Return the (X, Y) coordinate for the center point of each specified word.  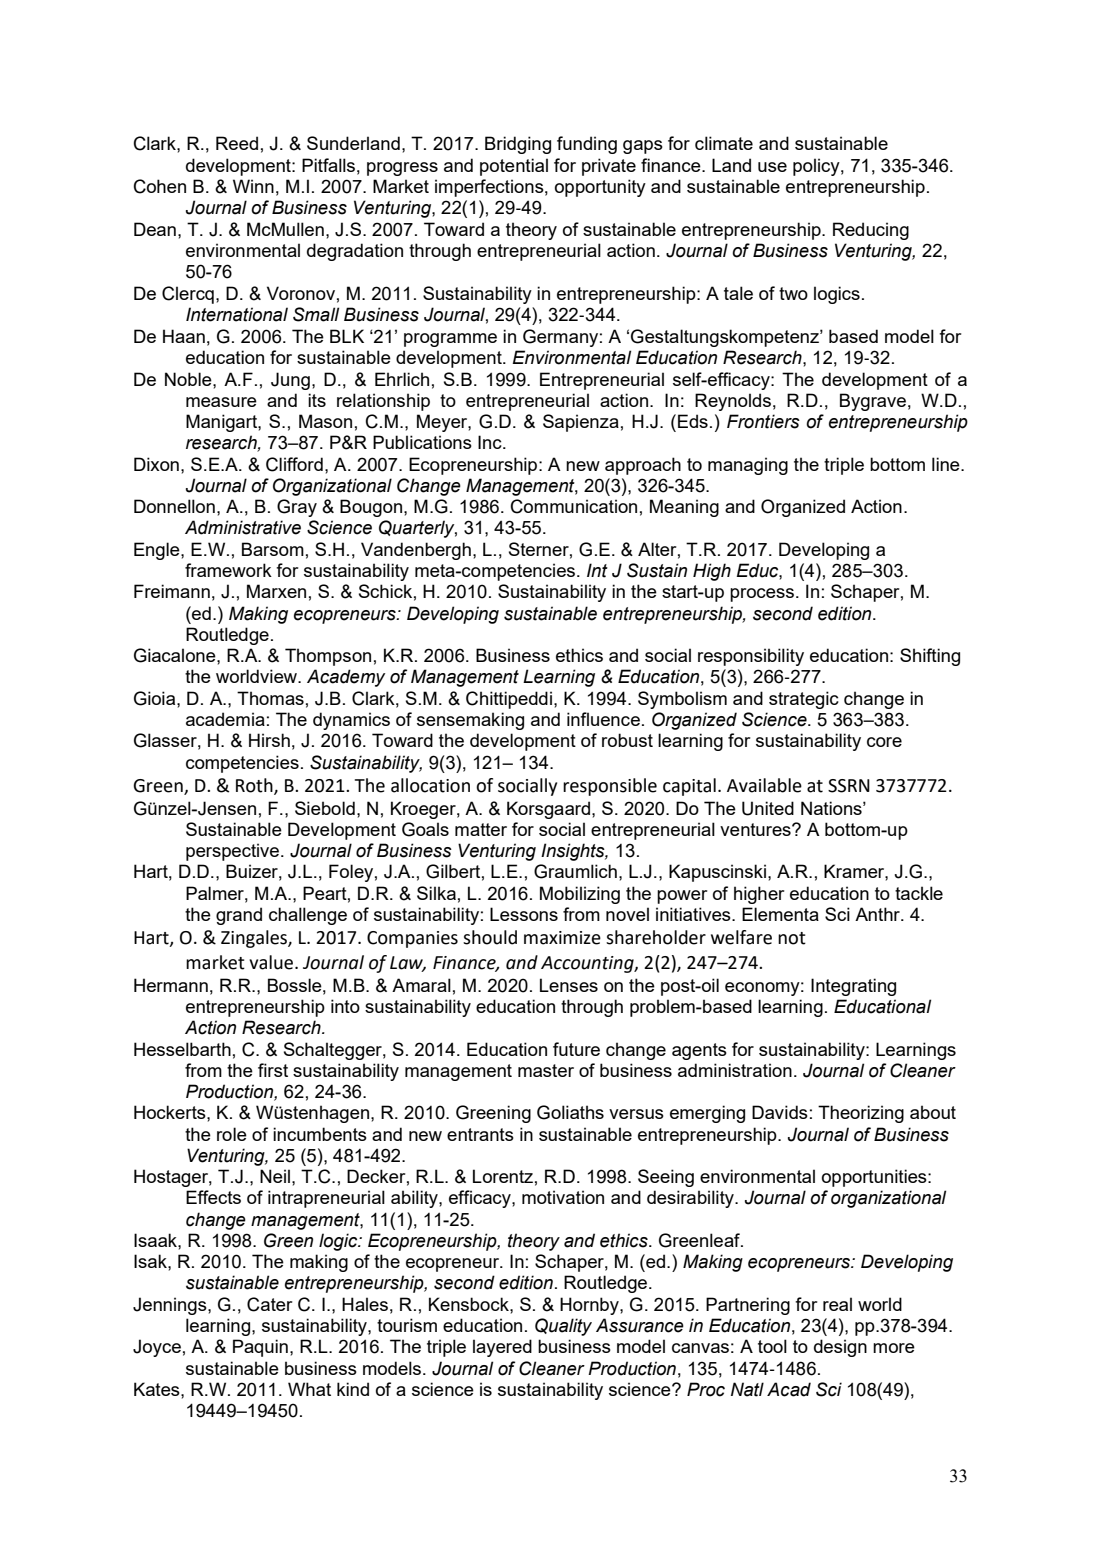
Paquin (260, 1348)
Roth (255, 786)
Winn (253, 186)
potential (514, 167)
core (884, 742)
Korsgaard (548, 810)
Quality (563, 1327)
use (772, 167)
